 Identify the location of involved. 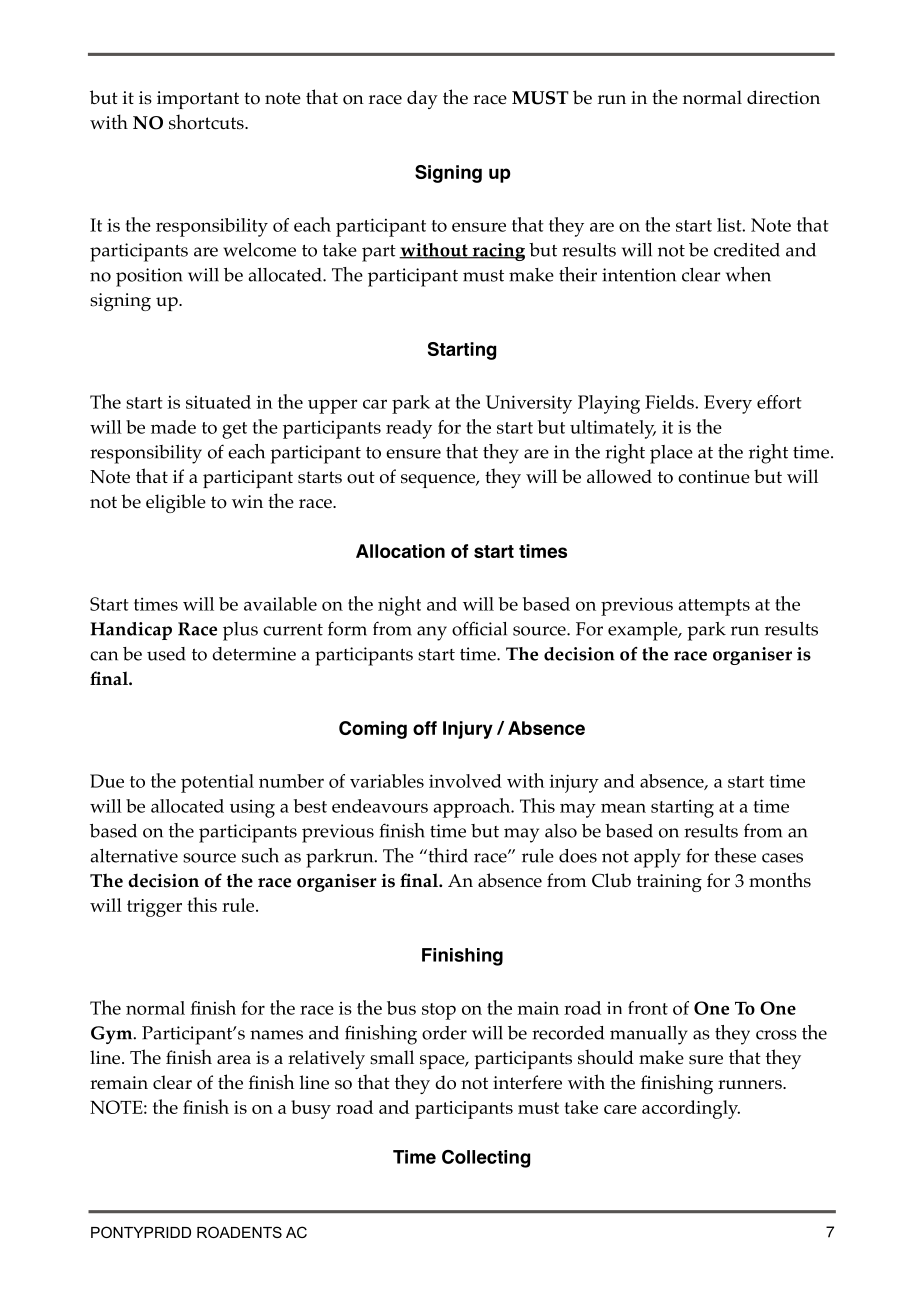
(465, 781).
